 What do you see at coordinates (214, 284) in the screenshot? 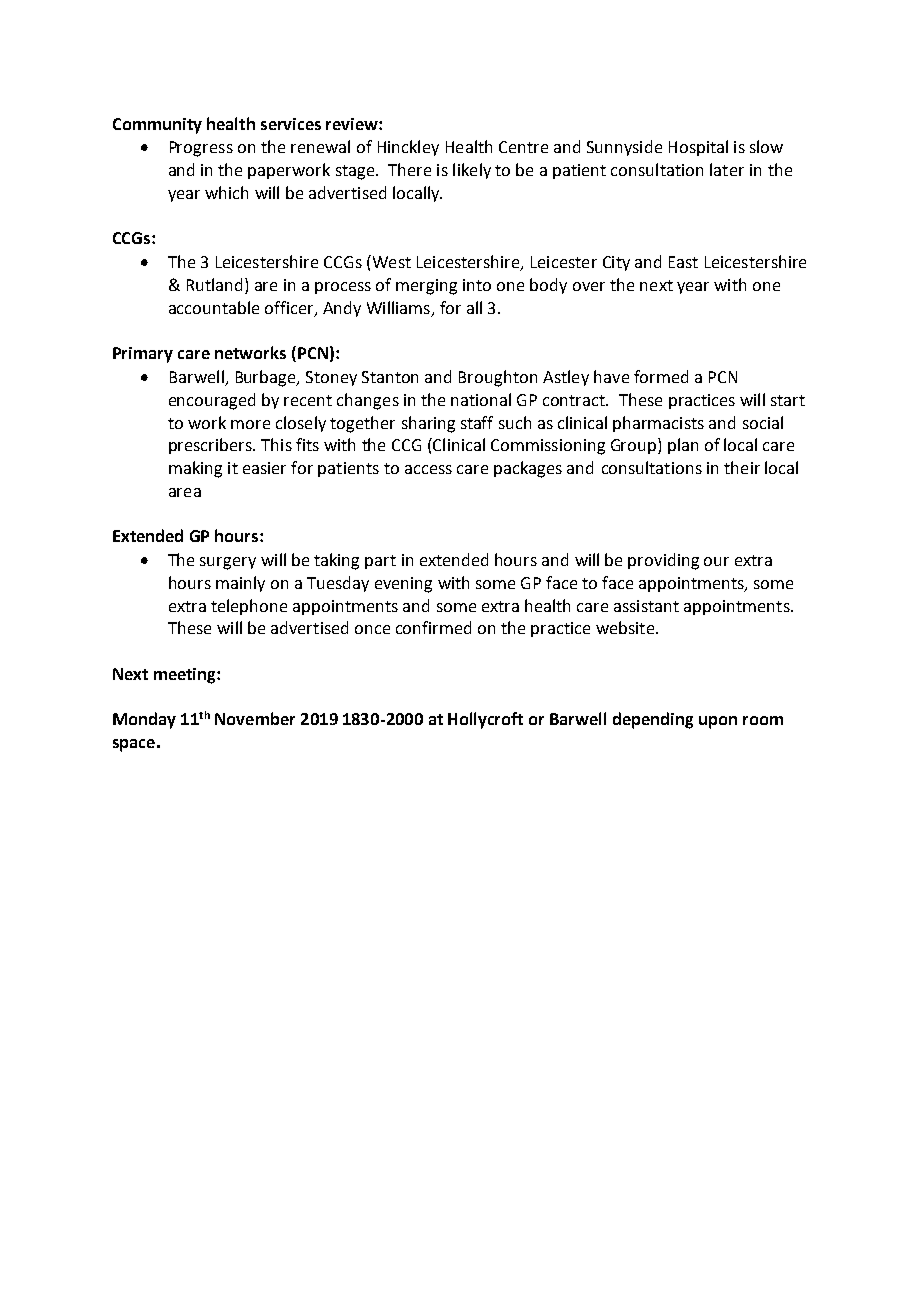
I see `Rutland` at bounding box center [214, 284].
